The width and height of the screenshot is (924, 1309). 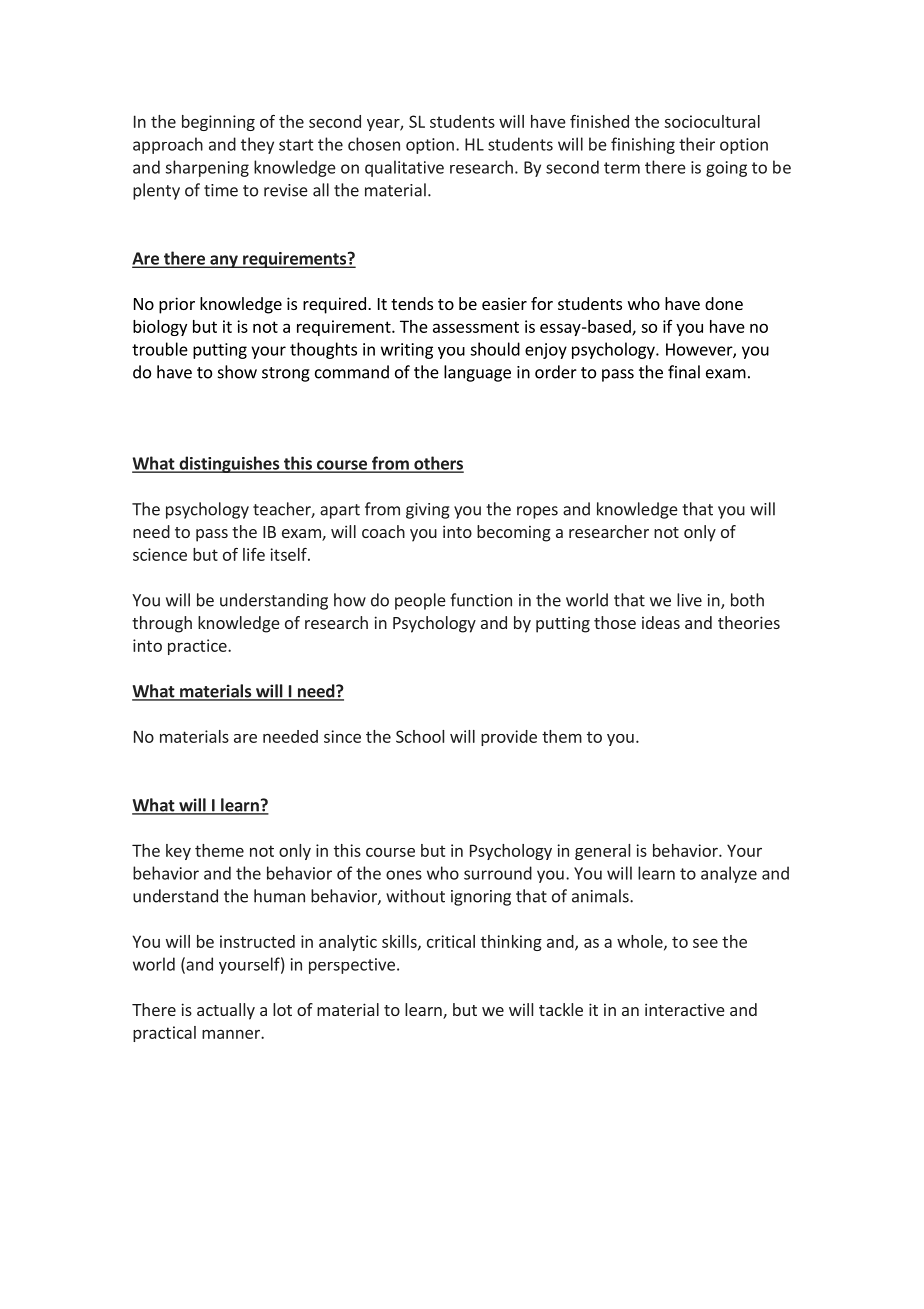 What do you see at coordinates (229, 464) in the screenshot?
I see `distinguishes` at bounding box center [229, 464].
